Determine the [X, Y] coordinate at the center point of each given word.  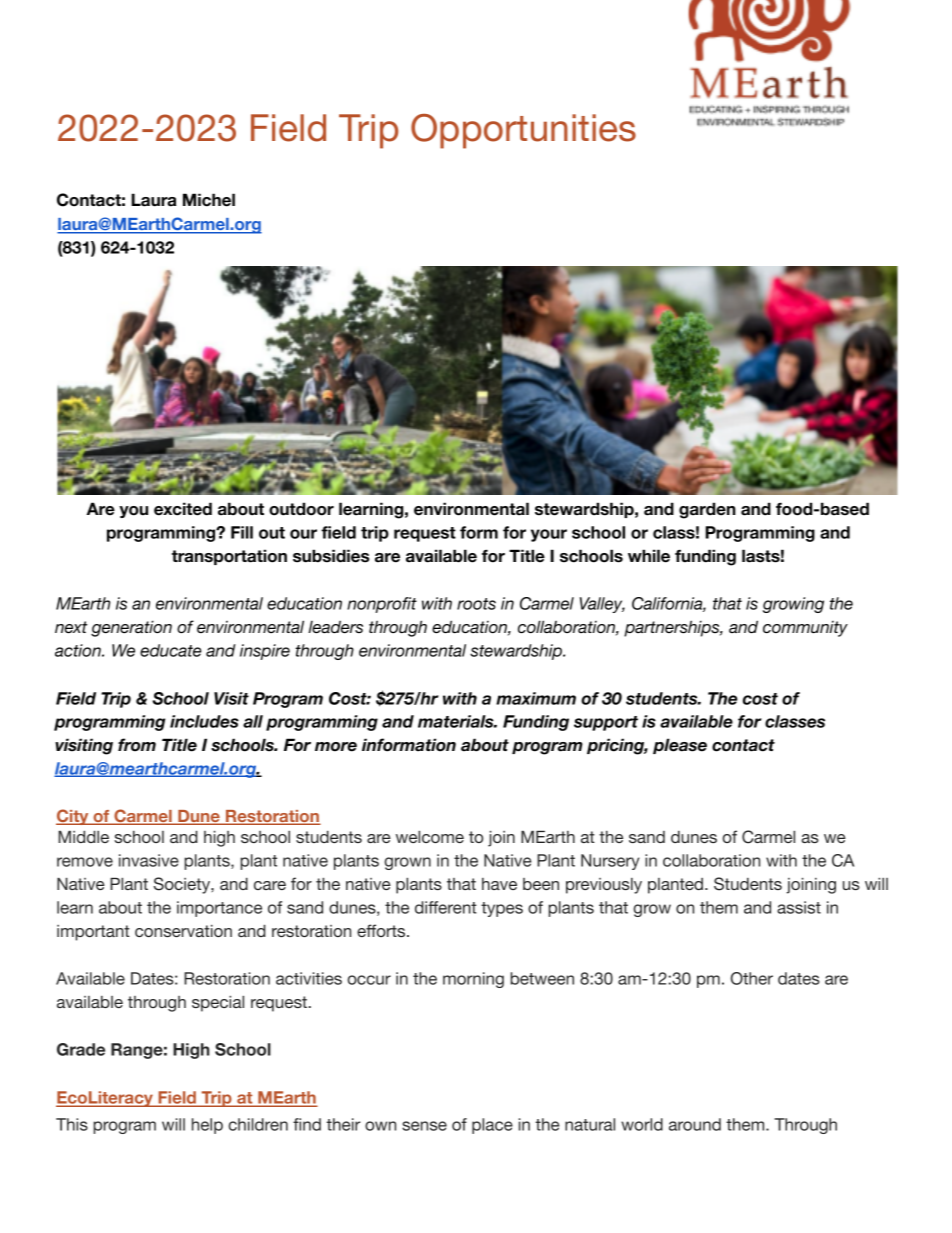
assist [799, 907]
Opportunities [523, 131]
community [805, 629]
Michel [209, 200]
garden [707, 510]
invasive [149, 860]
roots [476, 604]
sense [424, 1126]
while [649, 556]
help [207, 1126]
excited [183, 509]
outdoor [301, 509]
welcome [430, 836]
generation [131, 628]
